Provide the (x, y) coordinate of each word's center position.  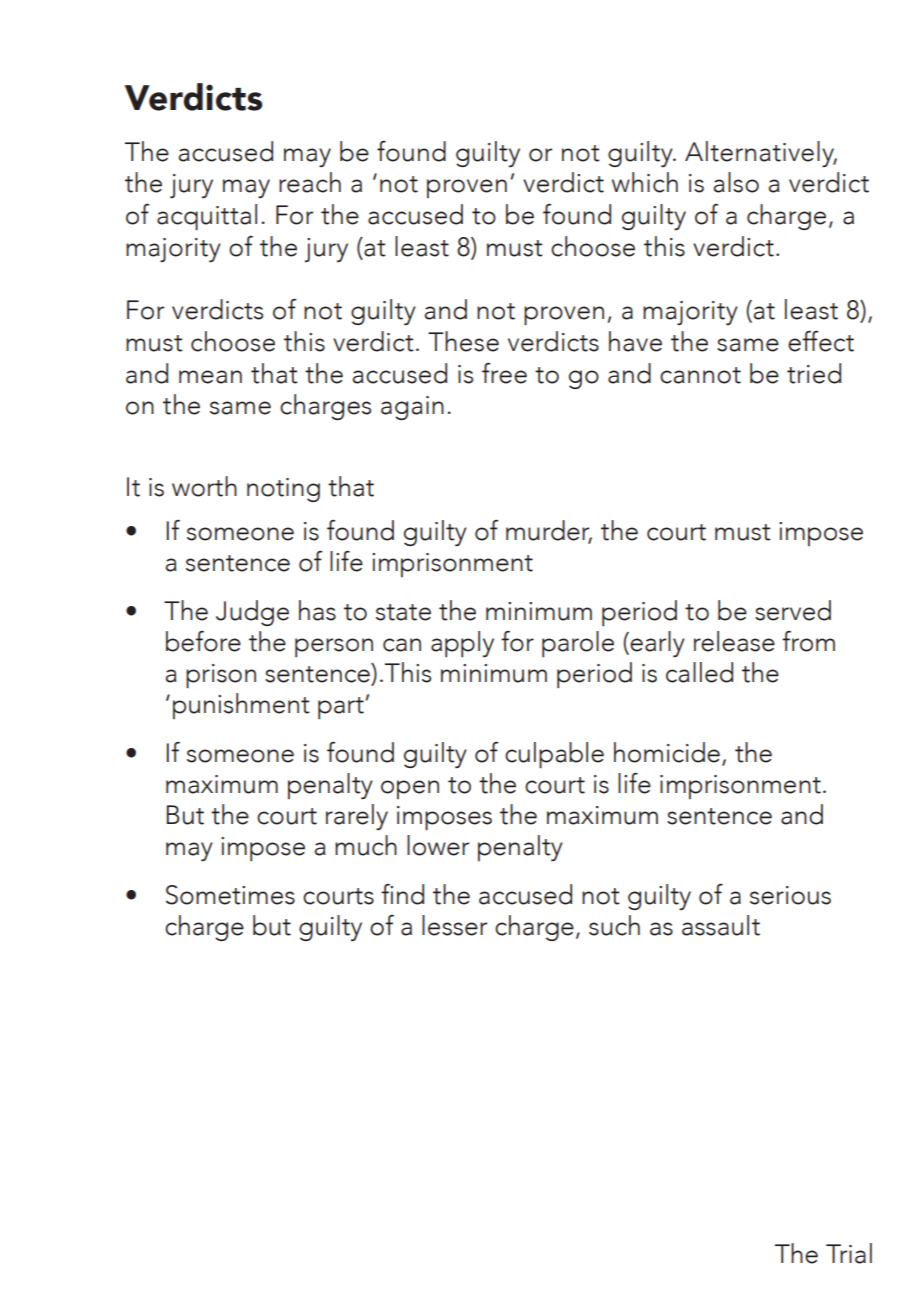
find (402, 894)
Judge (252, 613)
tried (814, 373)
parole (578, 644)
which (645, 182)
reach (310, 182)
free (504, 373)
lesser (454, 925)
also (736, 182)
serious (790, 895)
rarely (357, 817)
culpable (554, 755)
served (793, 610)
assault (721, 925)
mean (210, 377)
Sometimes (230, 895)
